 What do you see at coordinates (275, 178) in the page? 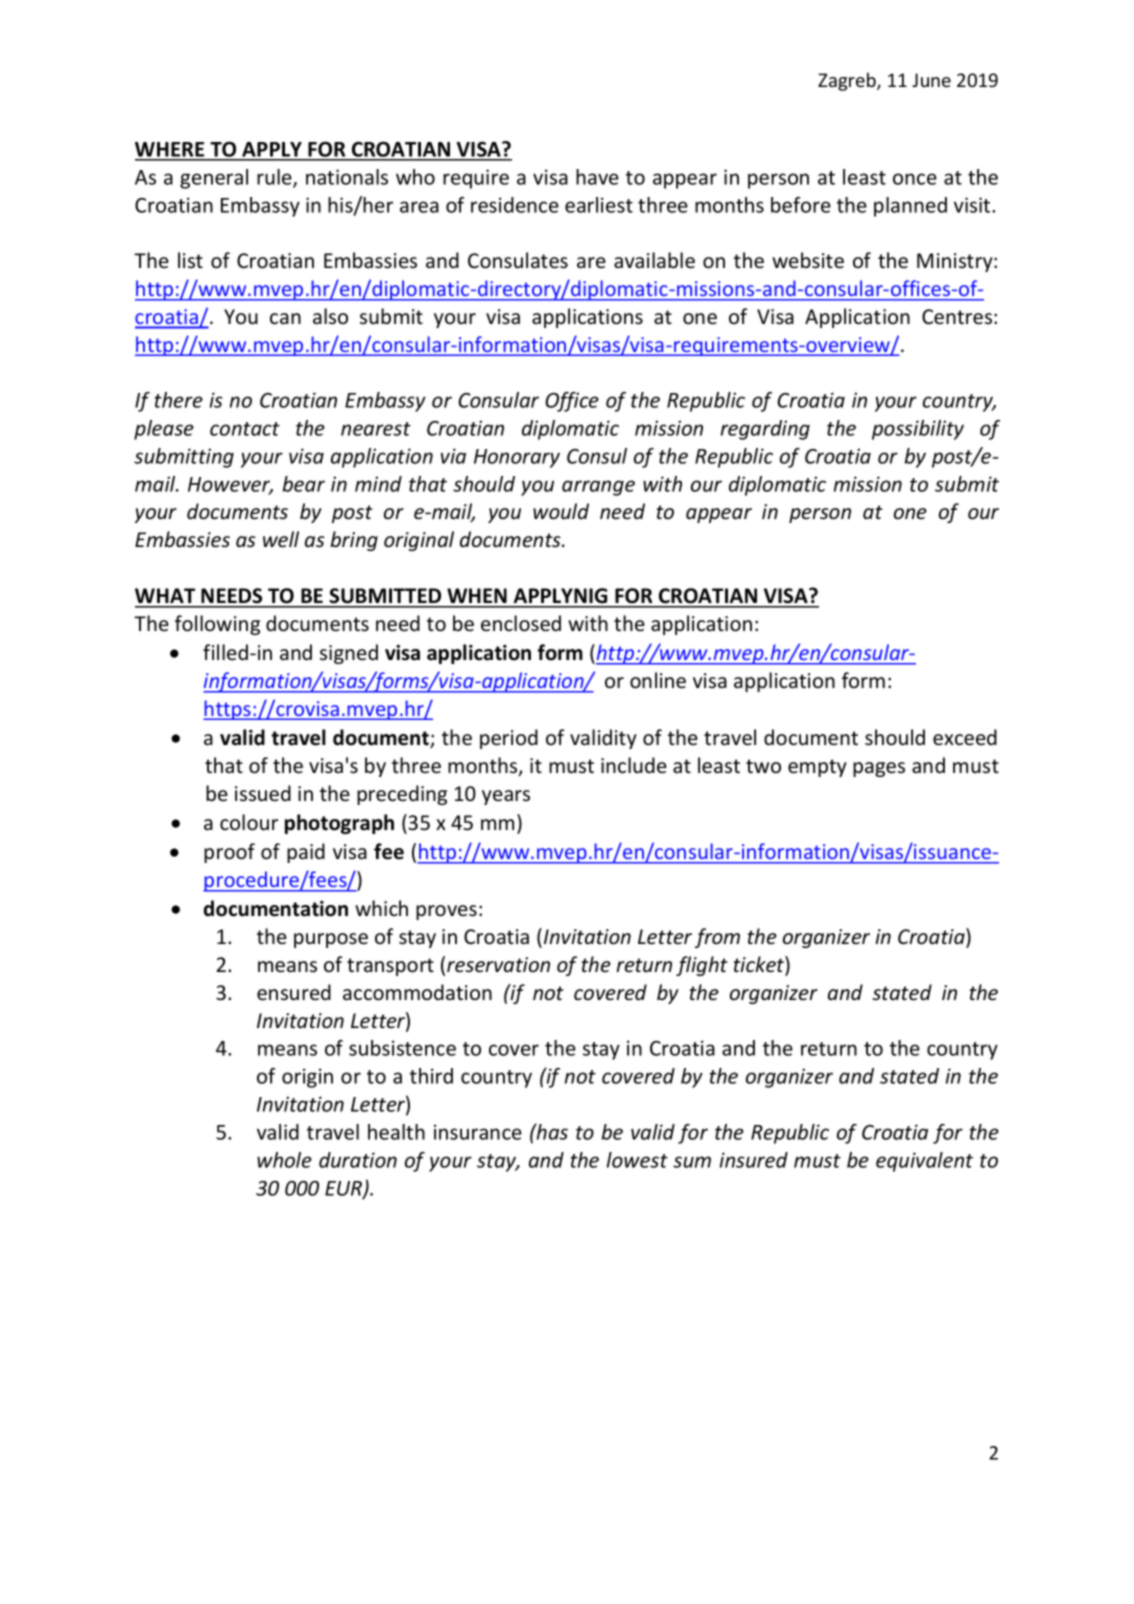
I see `rule` at bounding box center [275, 178].
